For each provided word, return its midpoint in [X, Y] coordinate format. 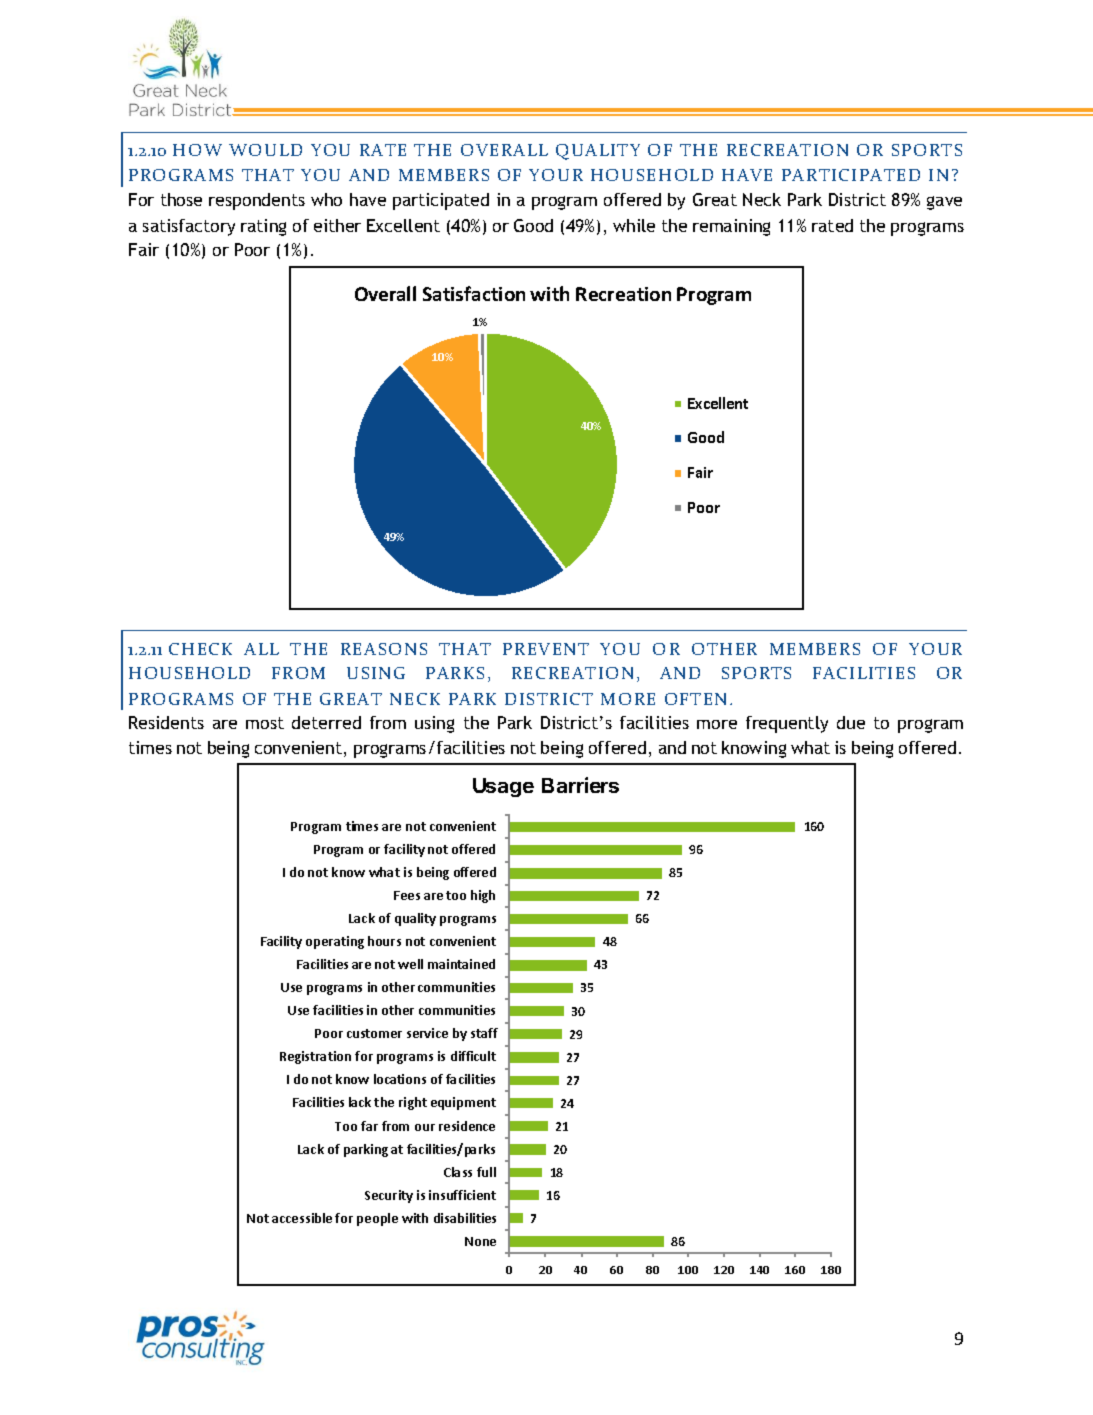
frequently [787, 724]
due [851, 722]
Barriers [580, 785]
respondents [257, 201]
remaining [731, 227]
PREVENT [546, 649]
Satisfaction [474, 293]
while [634, 225]
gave [944, 203]
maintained [461, 964]
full [486, 1172]
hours [384, 941]
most [265, 723]
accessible [302, 1218]
